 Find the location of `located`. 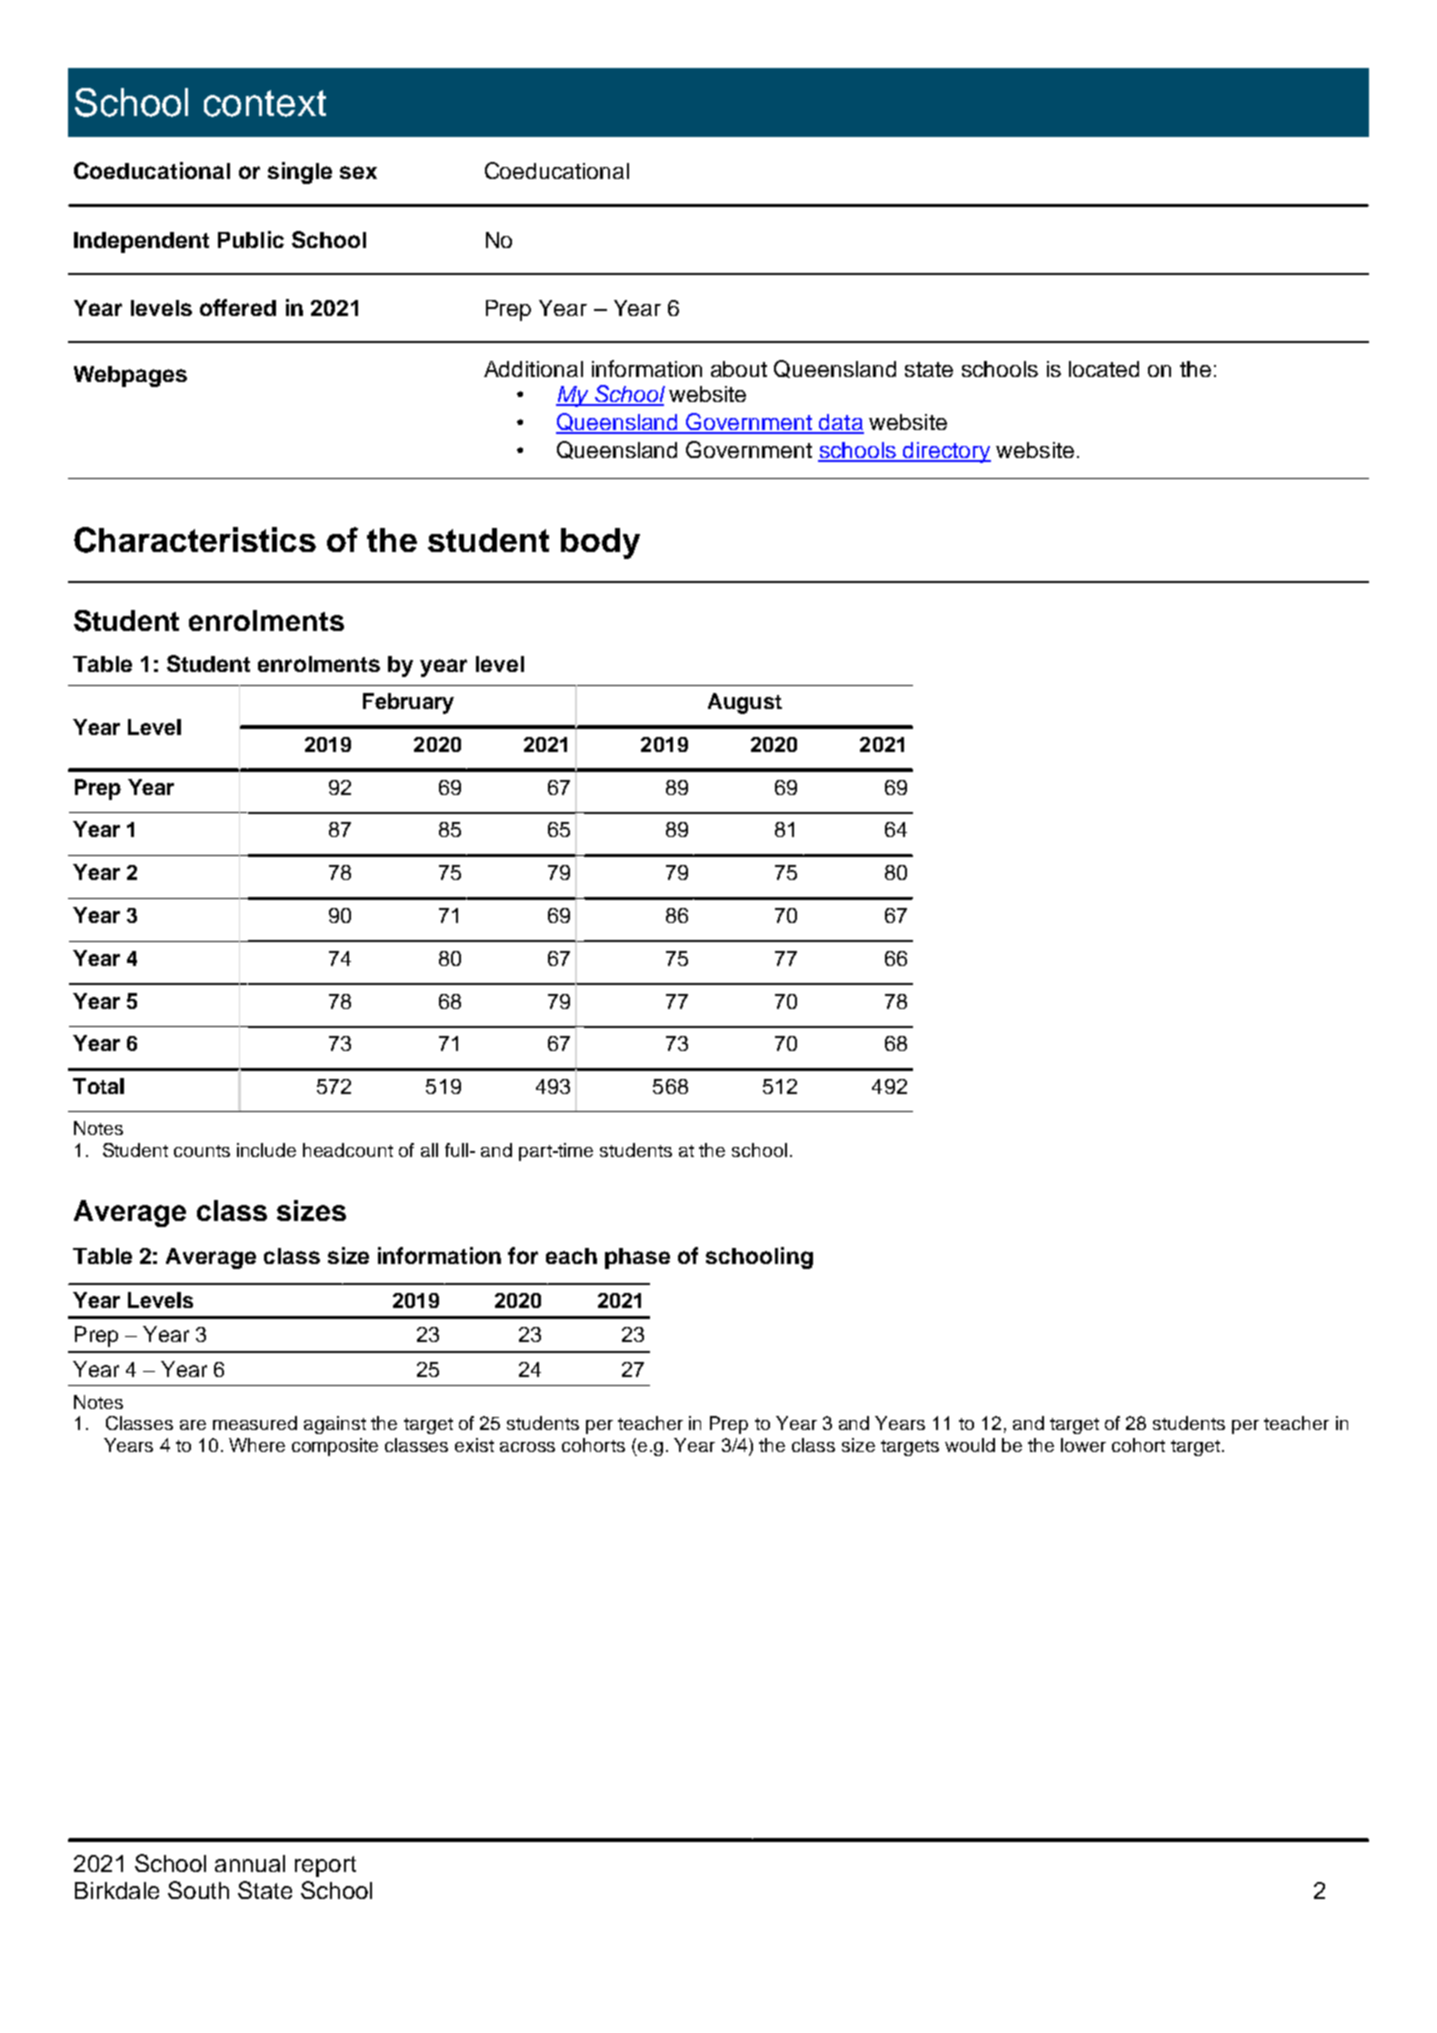

located is located at coordinates (1104, 369).
